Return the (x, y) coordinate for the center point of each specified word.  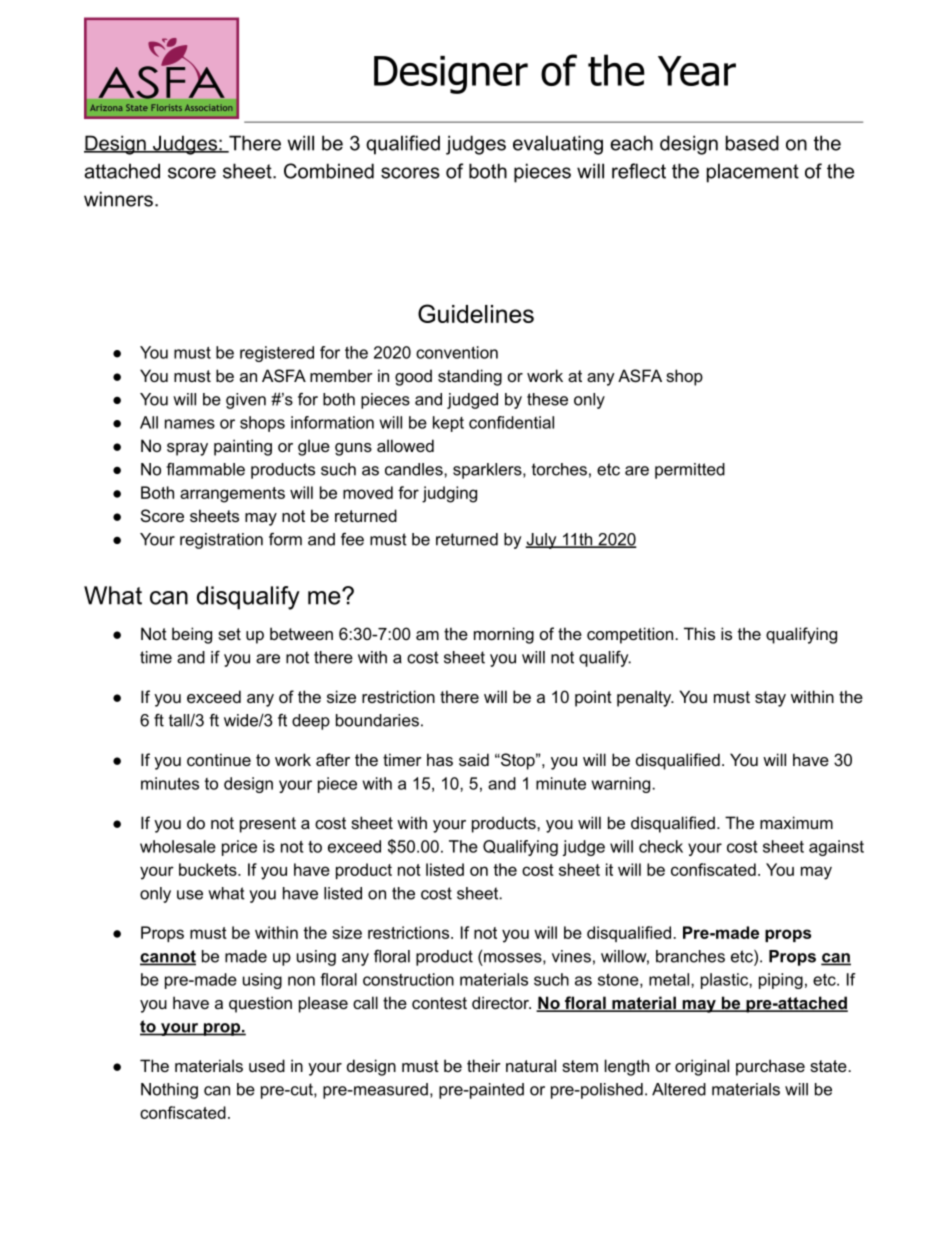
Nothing (169, 1091)
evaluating (558, 145)
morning (504, 635)
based (752, 143)
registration (221, 541)
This (699, 633)
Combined (329, 171)
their (484, 1065)
